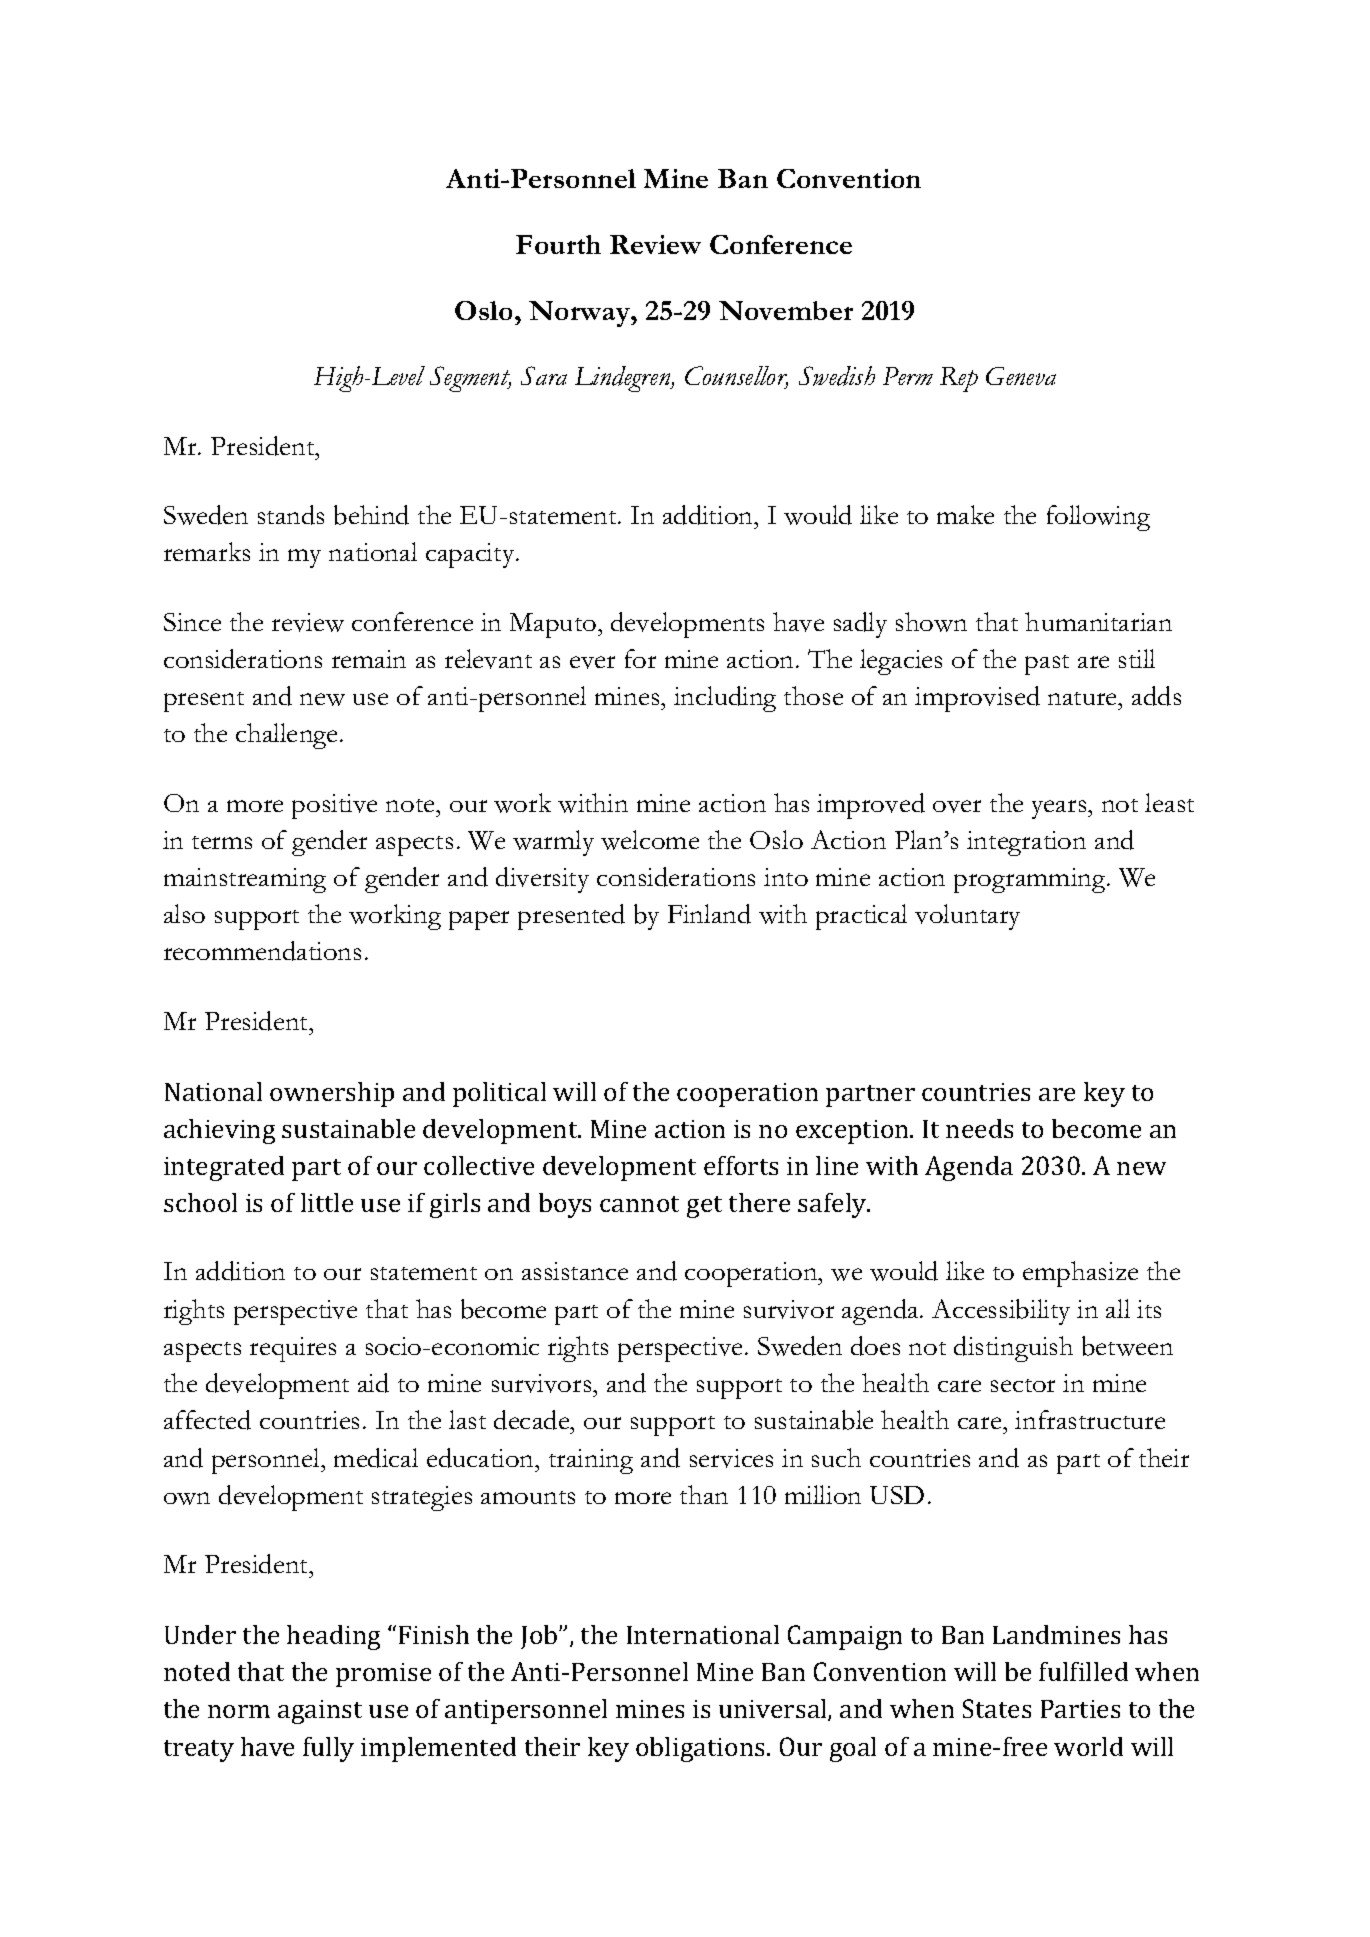 This screenshot has width=1370, height=1937. I want to click on Geneva, so click(1021, 376).
